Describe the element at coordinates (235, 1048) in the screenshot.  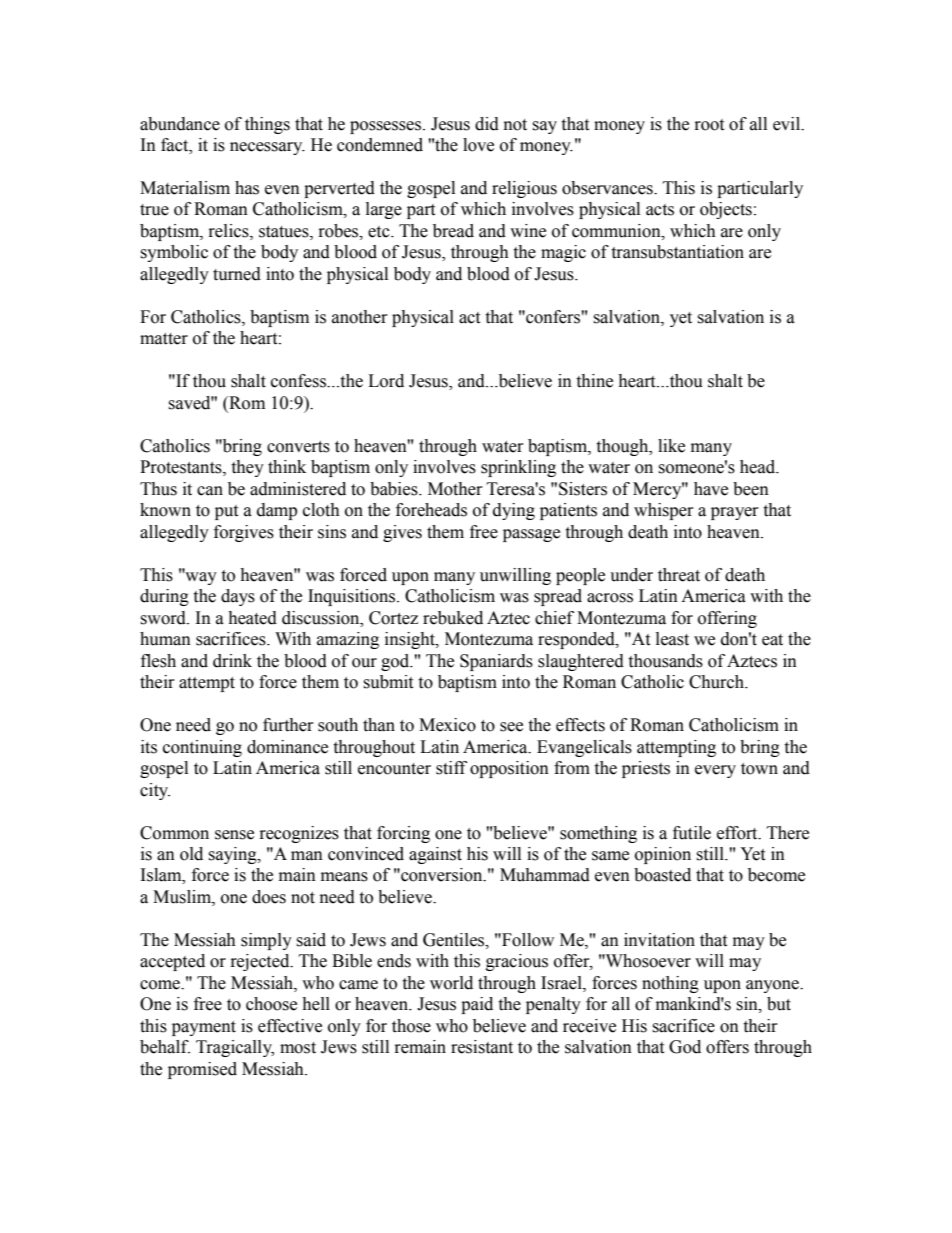
I see `Tragically` at that location.
